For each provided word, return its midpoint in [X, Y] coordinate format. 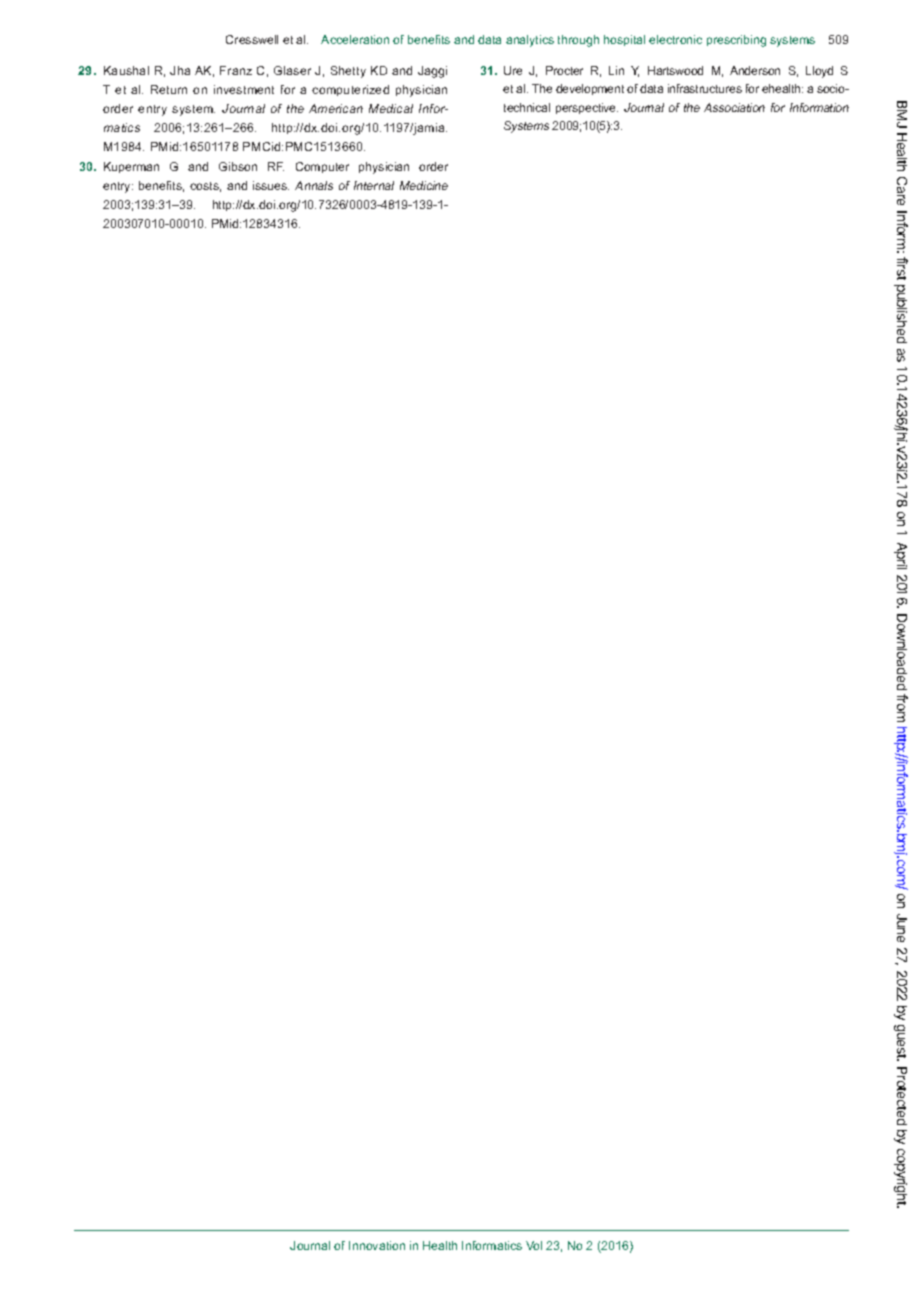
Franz [236, 70]
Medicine [424, 185]
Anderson [755, 70]
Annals [314, 185]
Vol [534, 1245]
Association [734, 107]
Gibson [238, 166]
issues [271, 185]
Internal [374, 185]
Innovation [377, 1245]
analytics [530, 41]
